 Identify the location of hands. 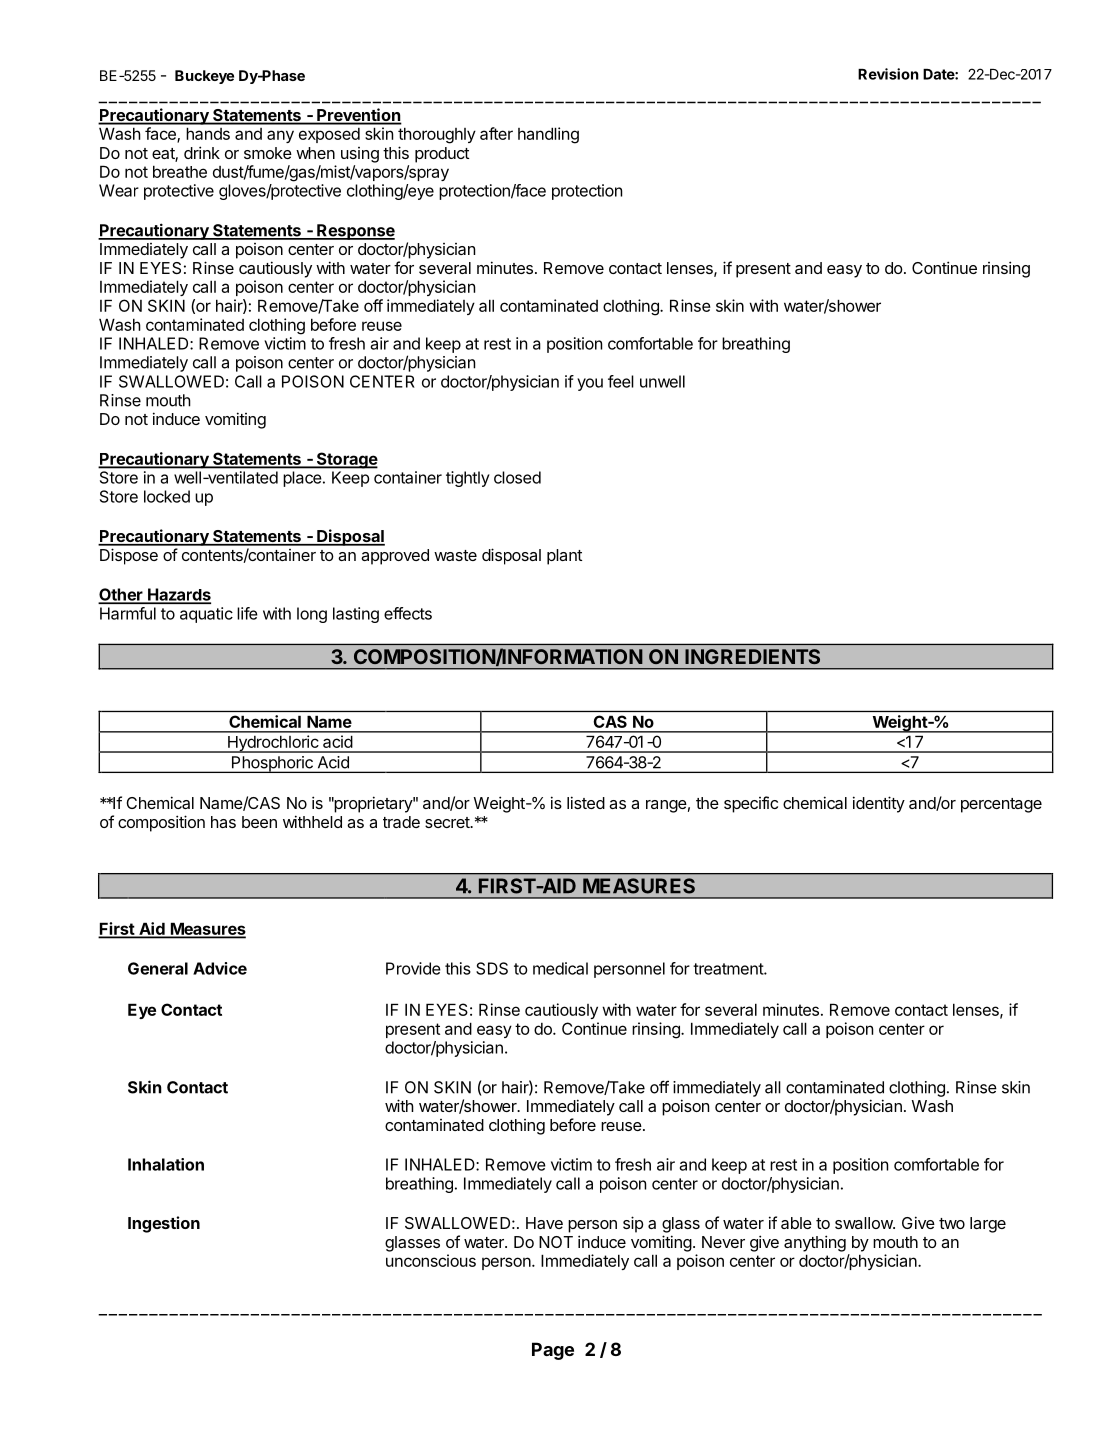
(208, 133).
